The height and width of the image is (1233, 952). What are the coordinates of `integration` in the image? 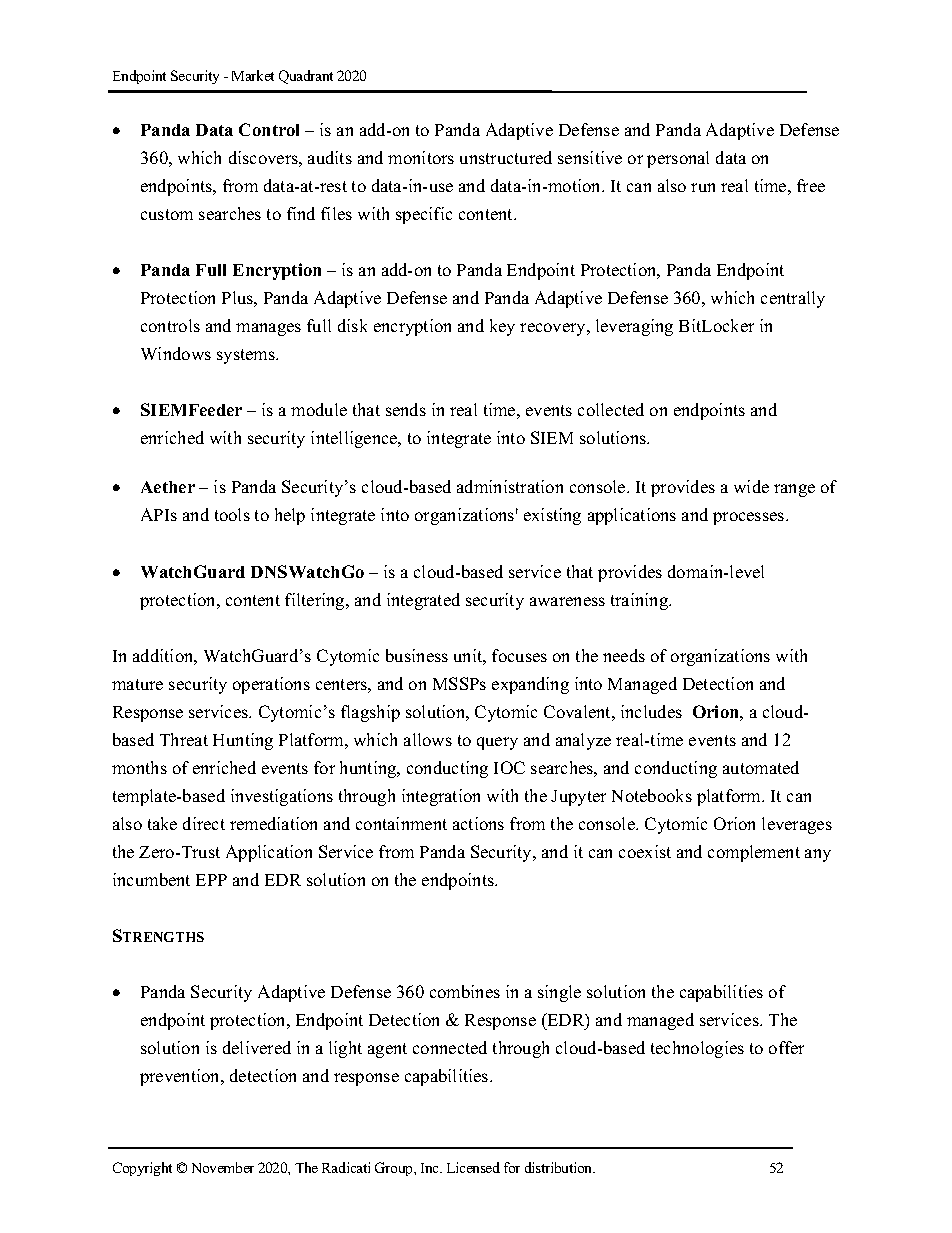 It's located at (441, 797).
